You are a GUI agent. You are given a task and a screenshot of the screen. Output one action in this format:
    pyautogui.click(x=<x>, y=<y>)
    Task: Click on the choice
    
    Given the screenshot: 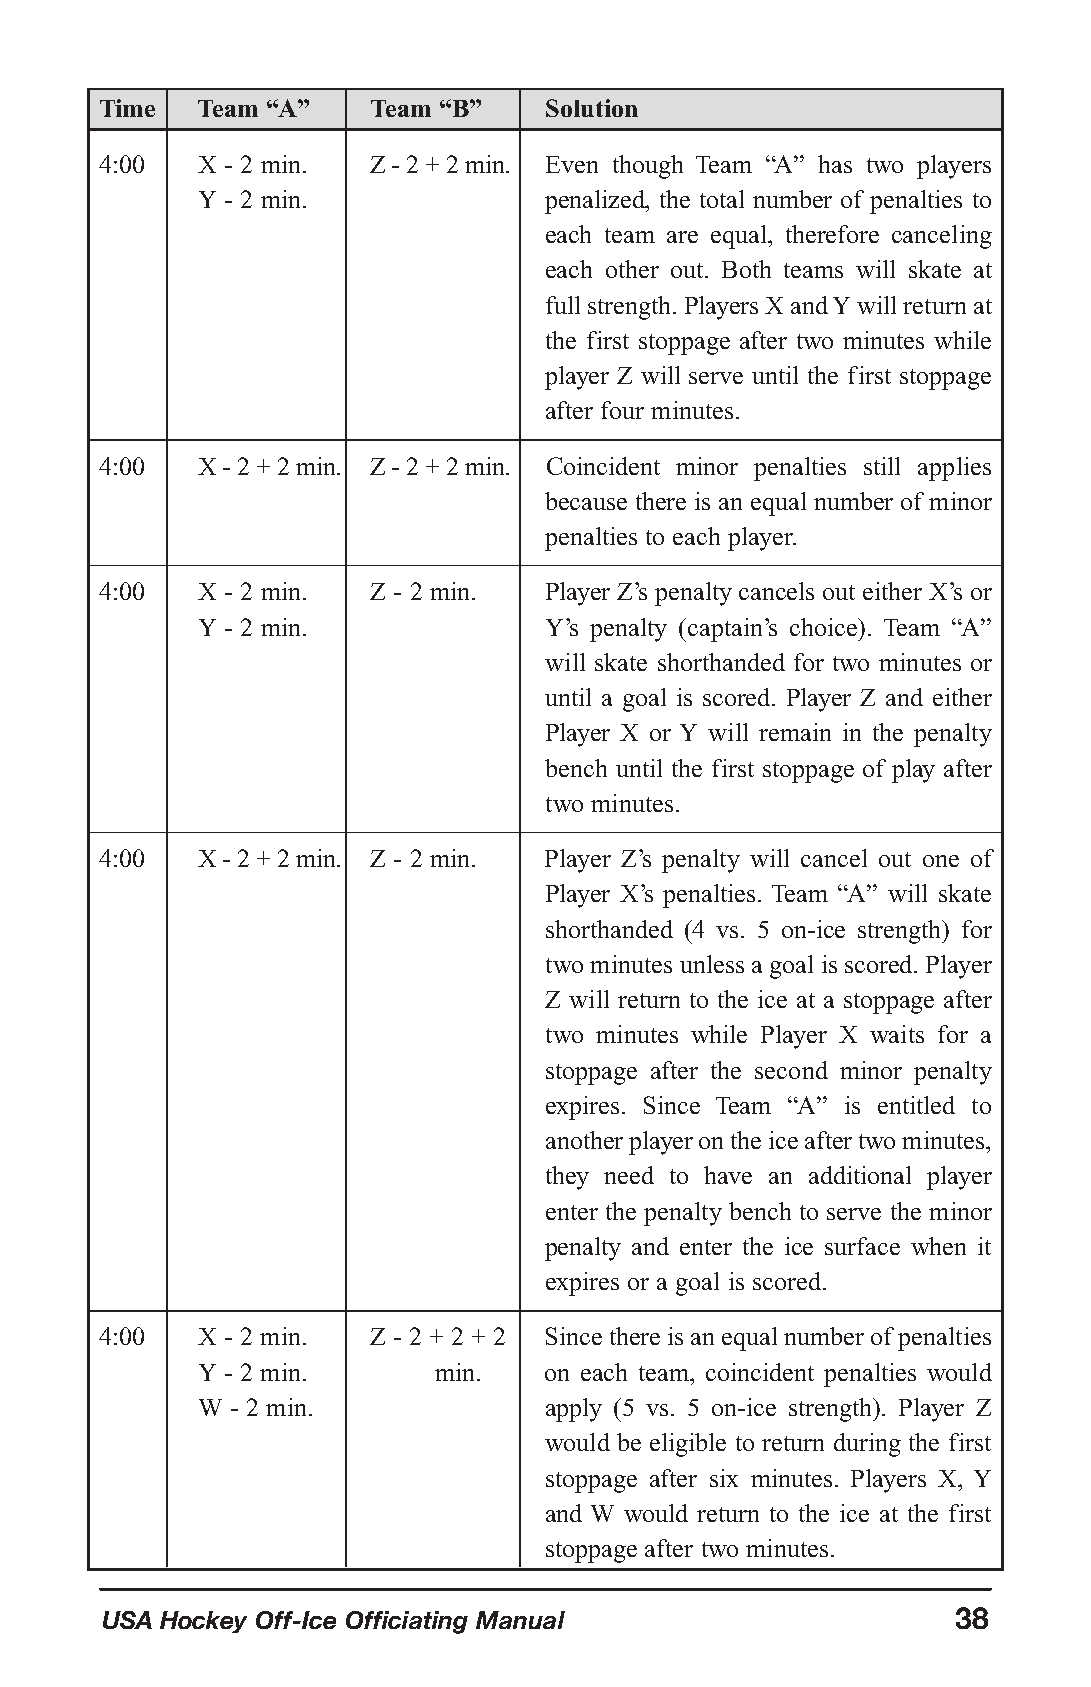 What is the action you would take?
    pyautogui.click(x=825, y=627)
